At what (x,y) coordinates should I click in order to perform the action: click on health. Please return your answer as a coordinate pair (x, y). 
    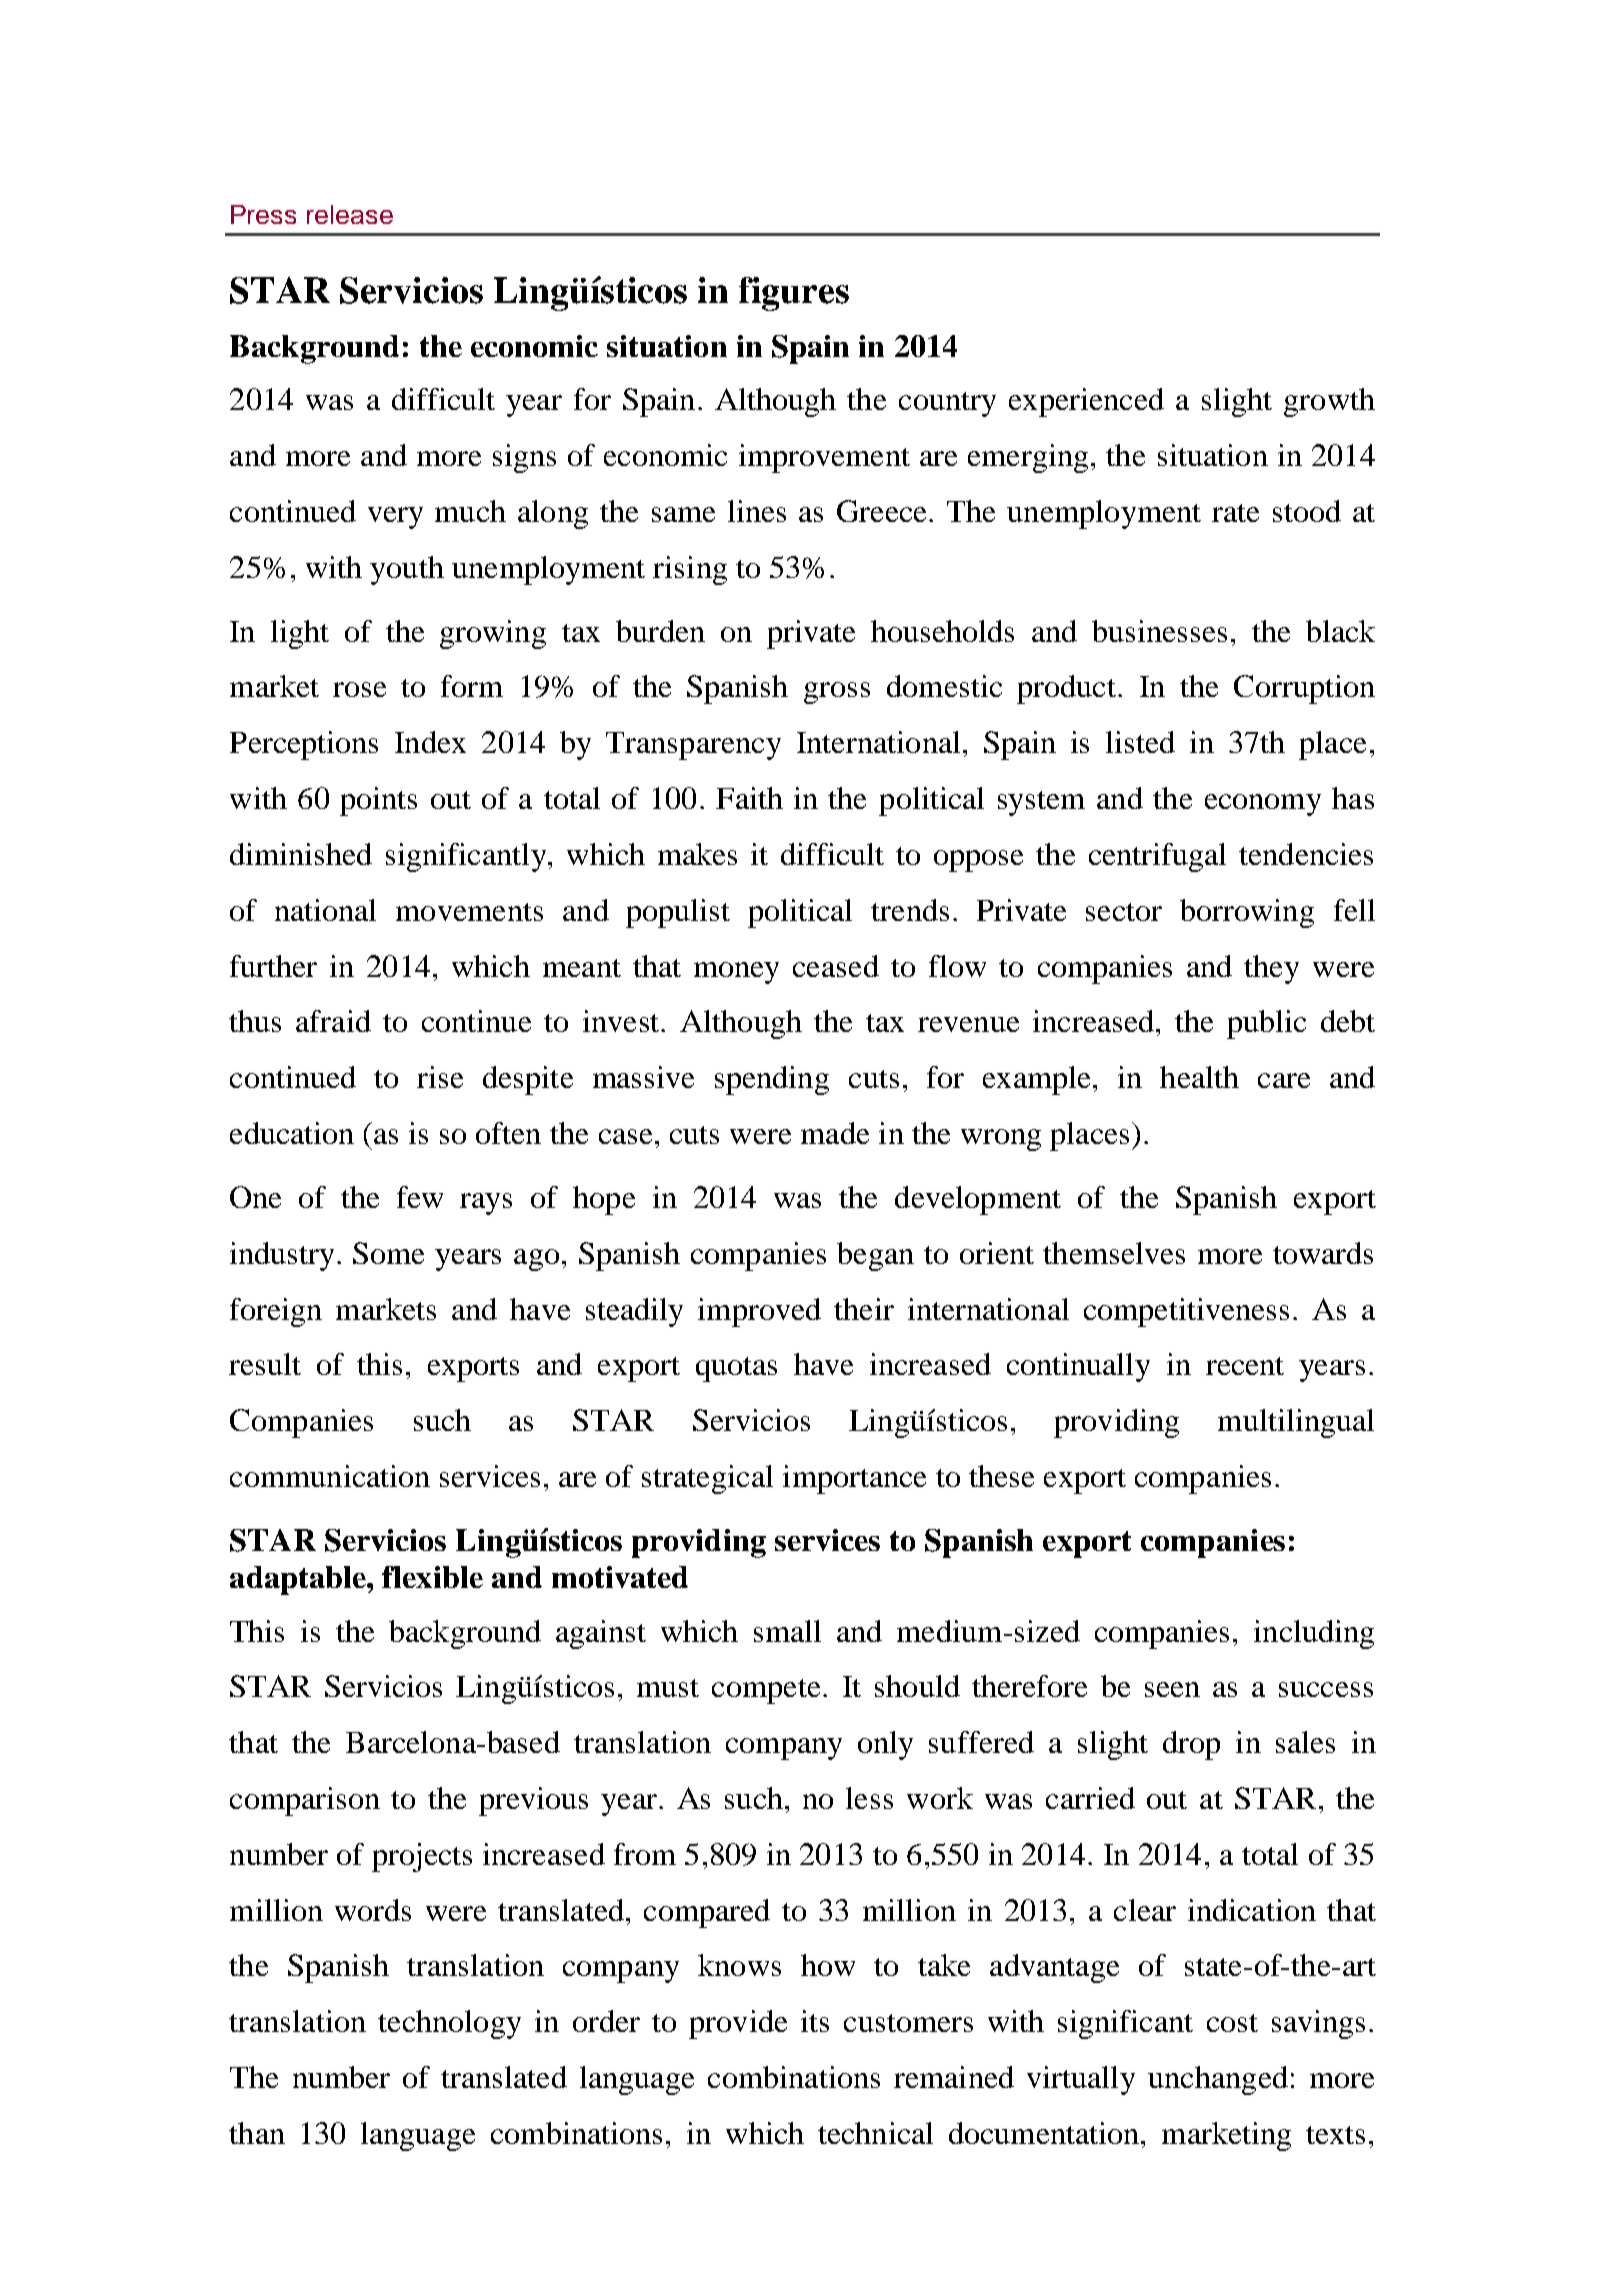
    Looking at the image, I should click on (1199, 1077).
